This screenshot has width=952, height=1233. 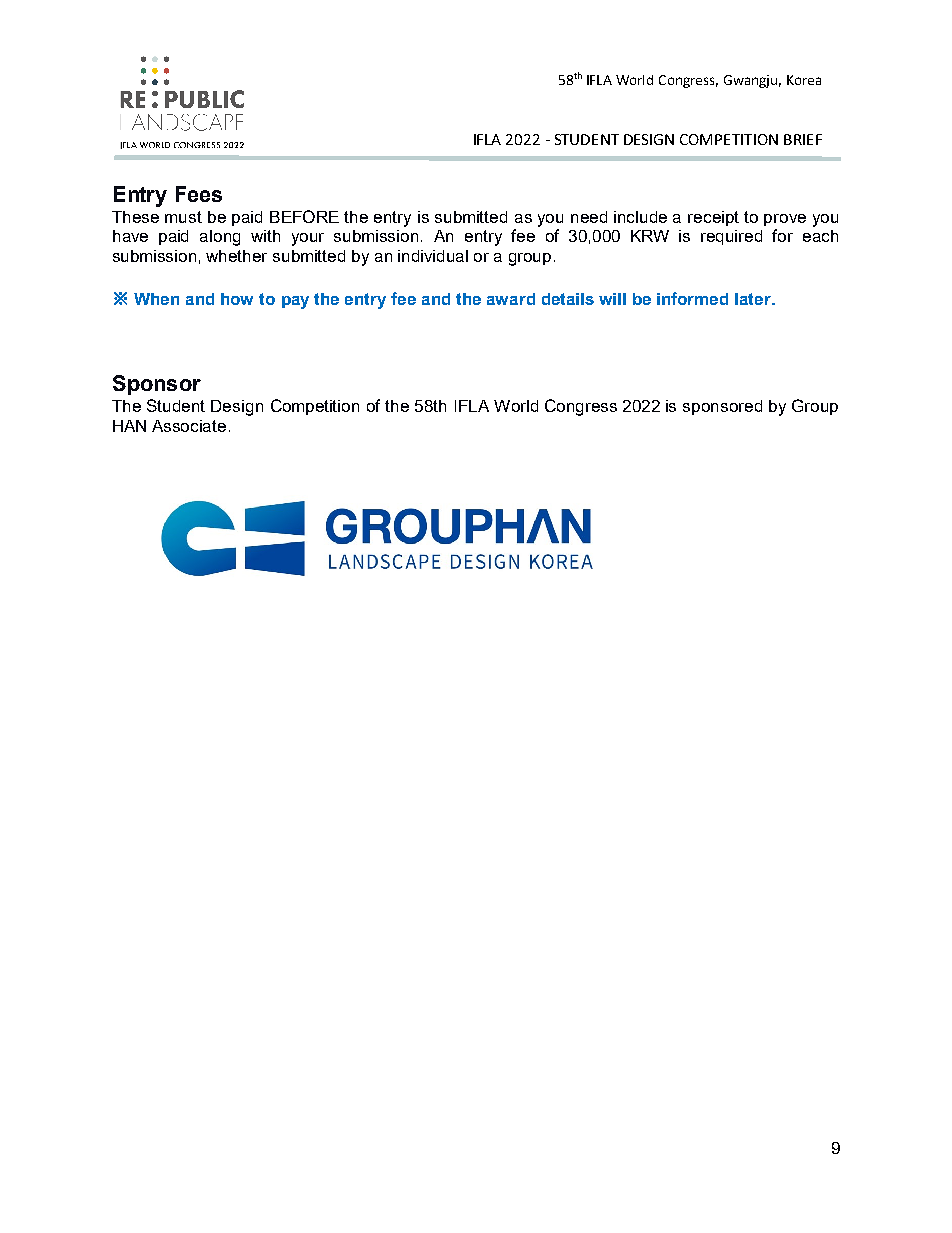 What do you see at coordinates (511, 299) in the screenshot?
I see `award` at bounding box center [511, 299].
